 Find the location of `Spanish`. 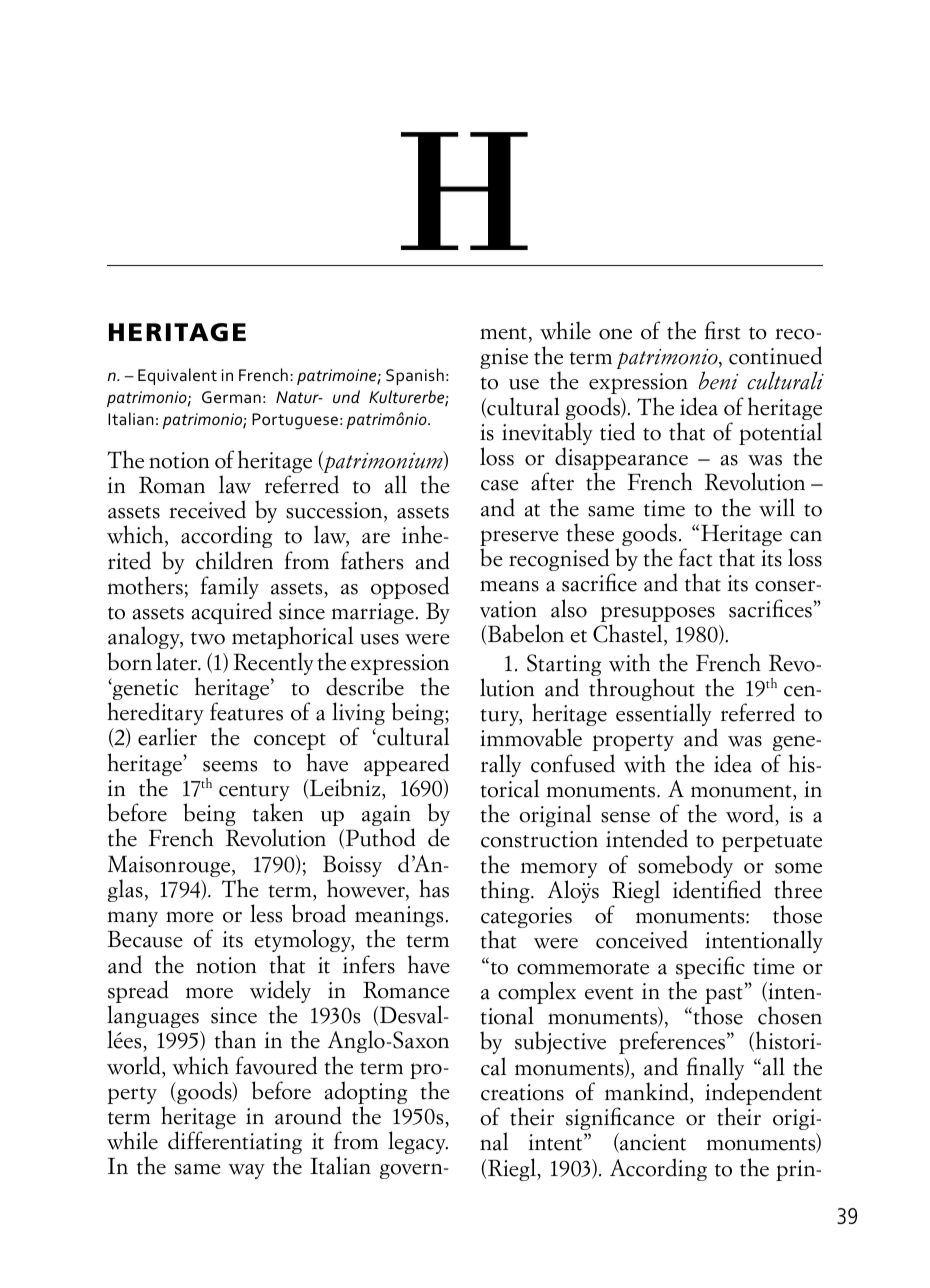

Spanish is located at coordinates (415, 376).
